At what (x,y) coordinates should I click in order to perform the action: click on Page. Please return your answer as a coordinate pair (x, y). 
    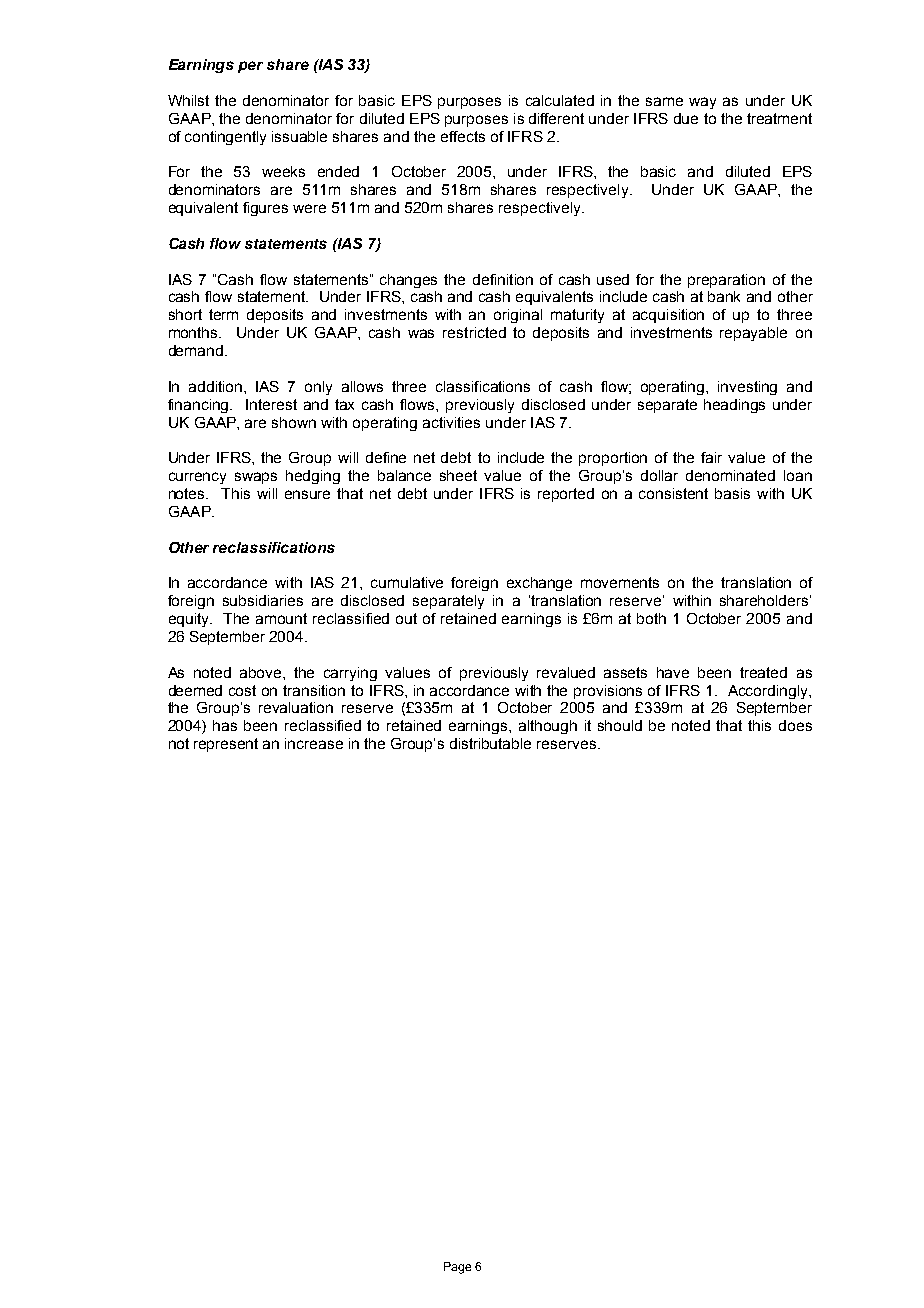
    Looking at the image, I should click on (457, 1268).
